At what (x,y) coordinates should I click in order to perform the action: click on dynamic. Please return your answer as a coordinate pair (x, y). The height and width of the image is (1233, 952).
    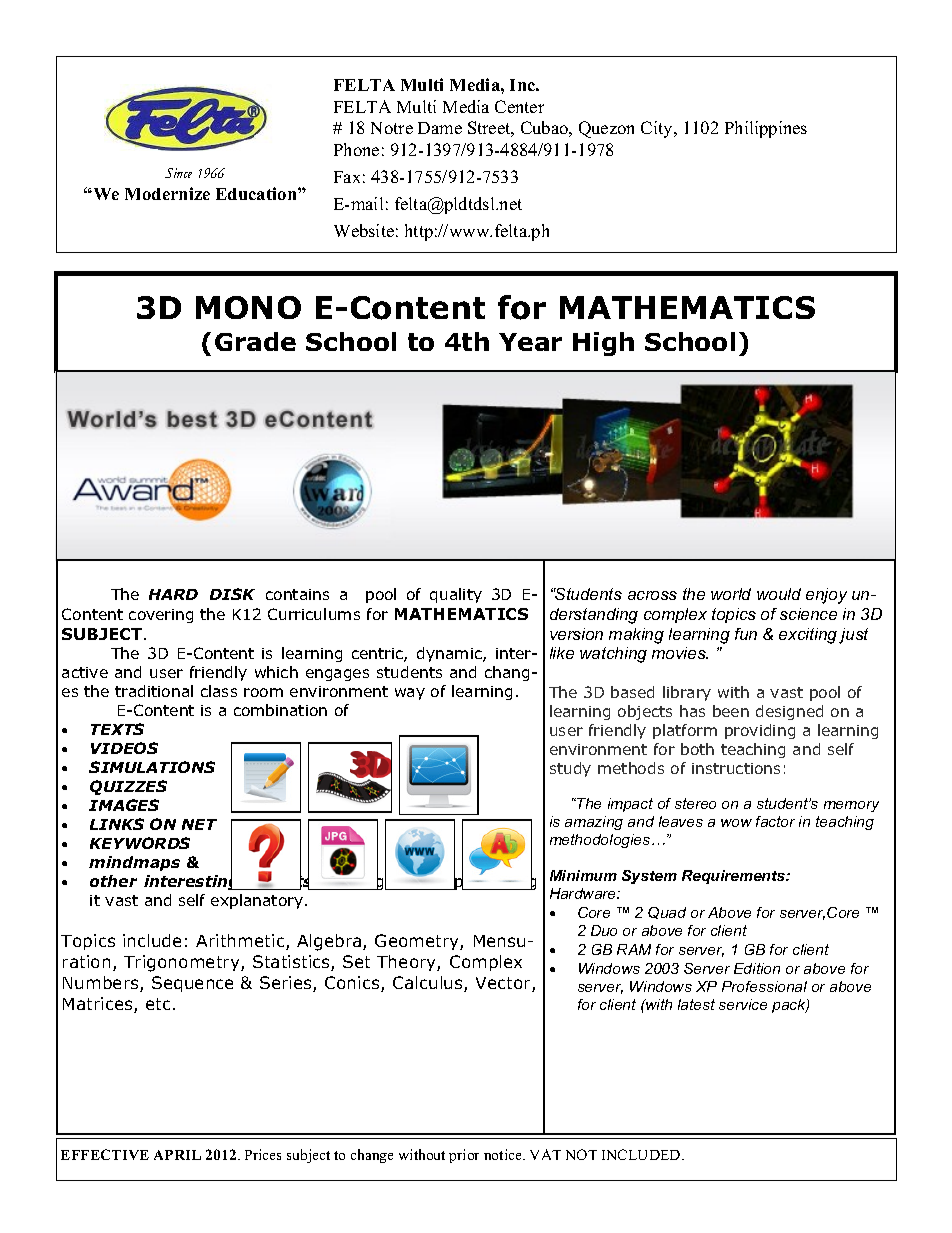
    Looking at the image, I should click on (450, 654).
